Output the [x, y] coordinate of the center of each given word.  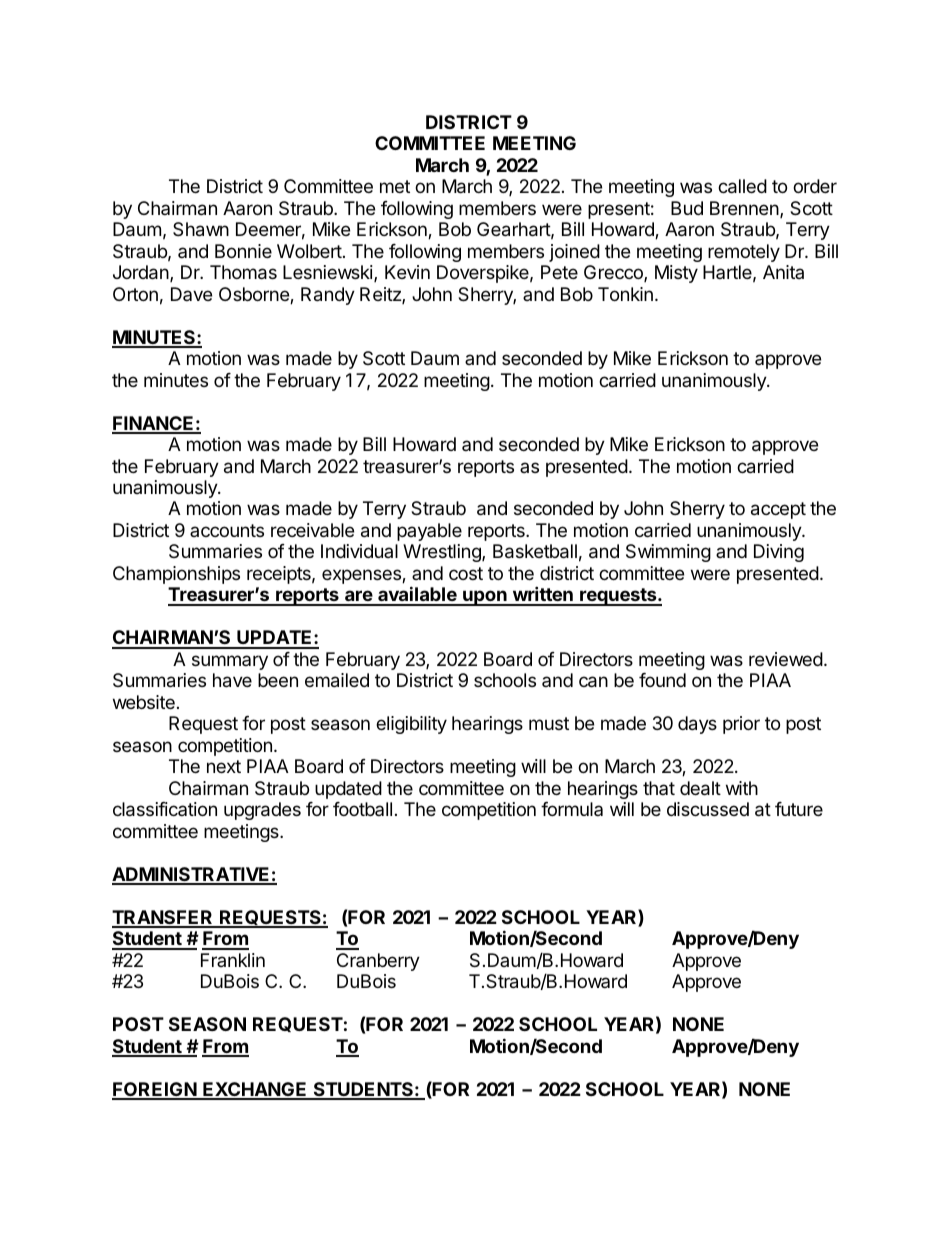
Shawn [201, 229]
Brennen [745, 209]
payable [429, 532]
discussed [708, 809]
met [395, 186]
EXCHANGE [255, 1090]
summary [230, 662]
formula [572, 809]
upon [485, 598]
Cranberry [378, 962]
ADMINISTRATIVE [192, 875]
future [799, 809]
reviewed [786, 659]
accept [778, 510]
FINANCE [154, 424]
